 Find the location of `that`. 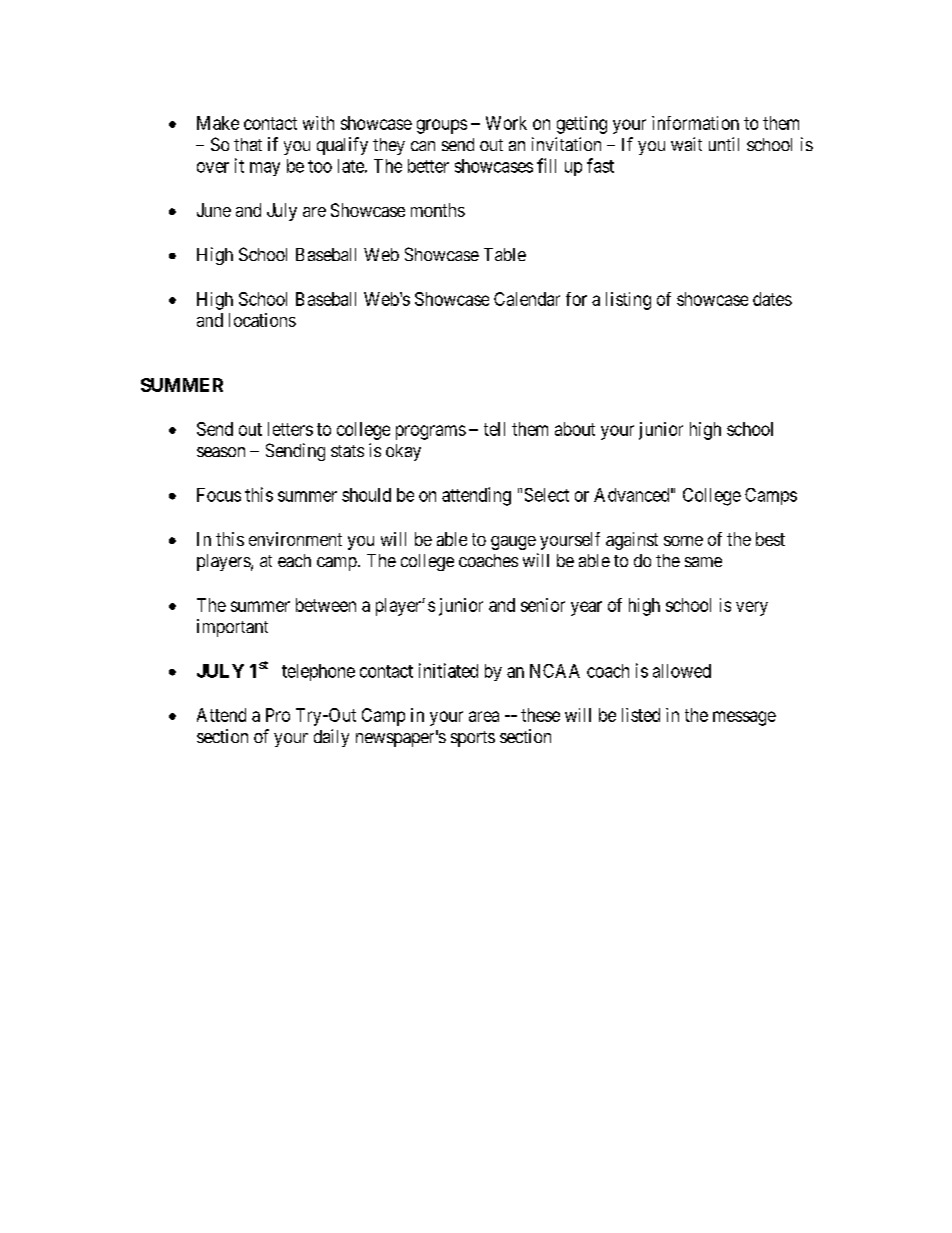

that is located at coordinates (248, 144).
